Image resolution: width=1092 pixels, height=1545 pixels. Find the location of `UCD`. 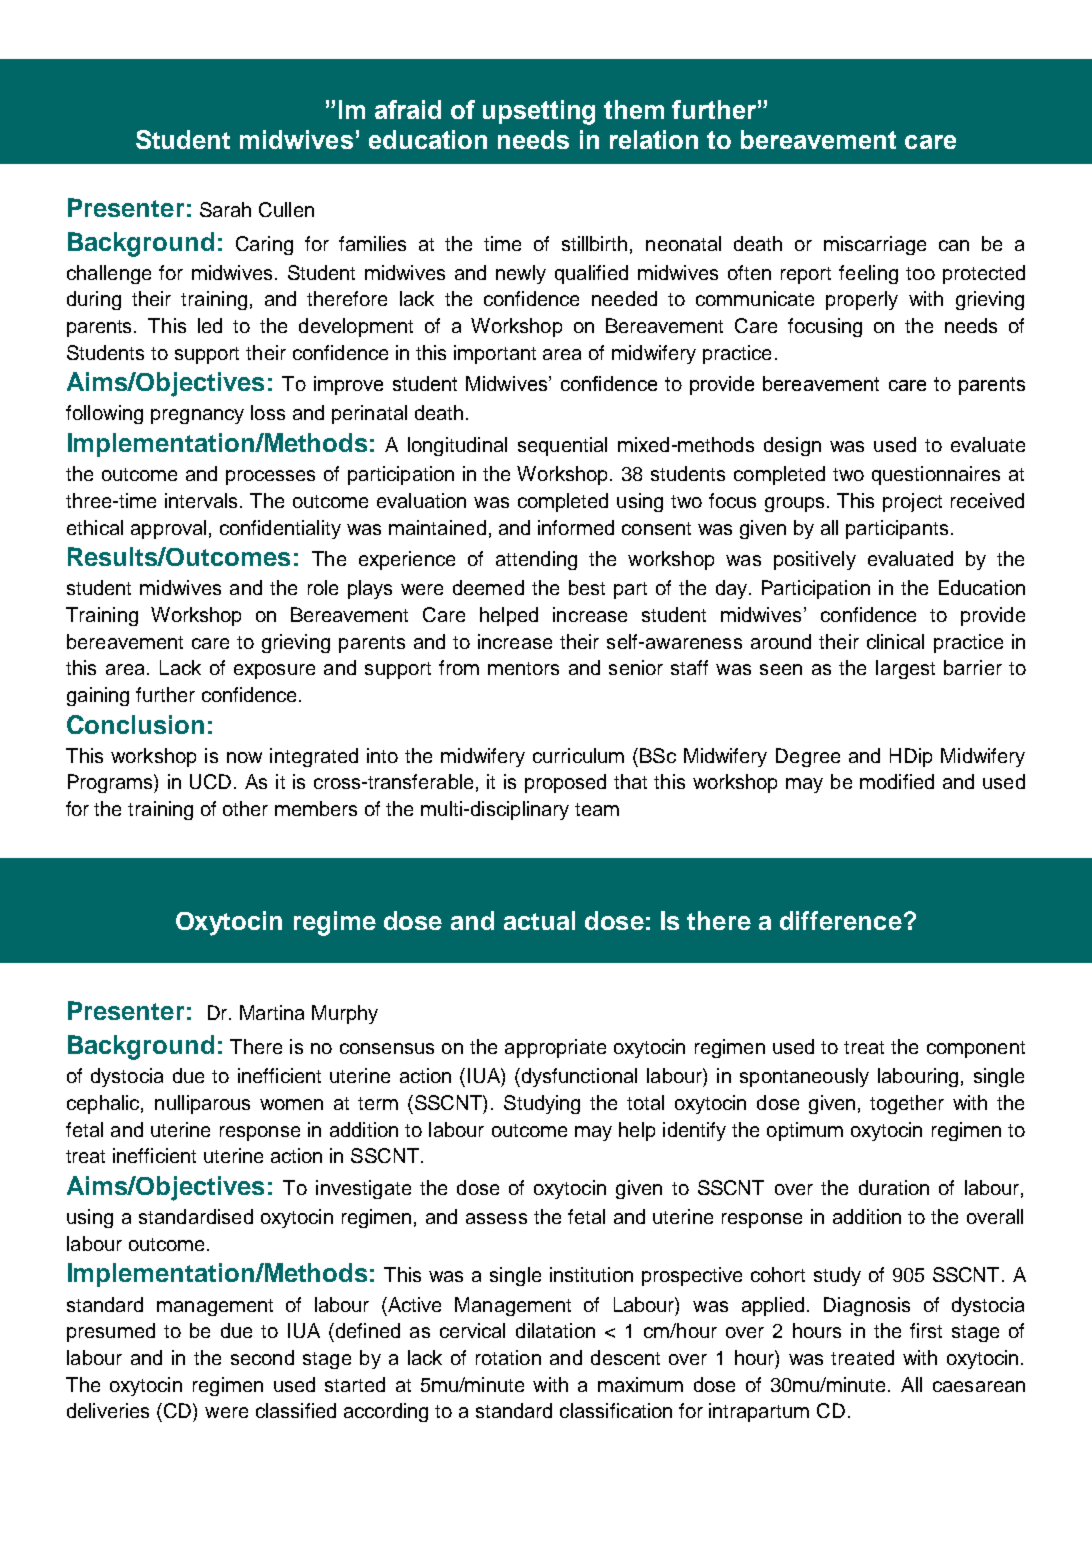

UCD is located at coordinates (210, 781).
